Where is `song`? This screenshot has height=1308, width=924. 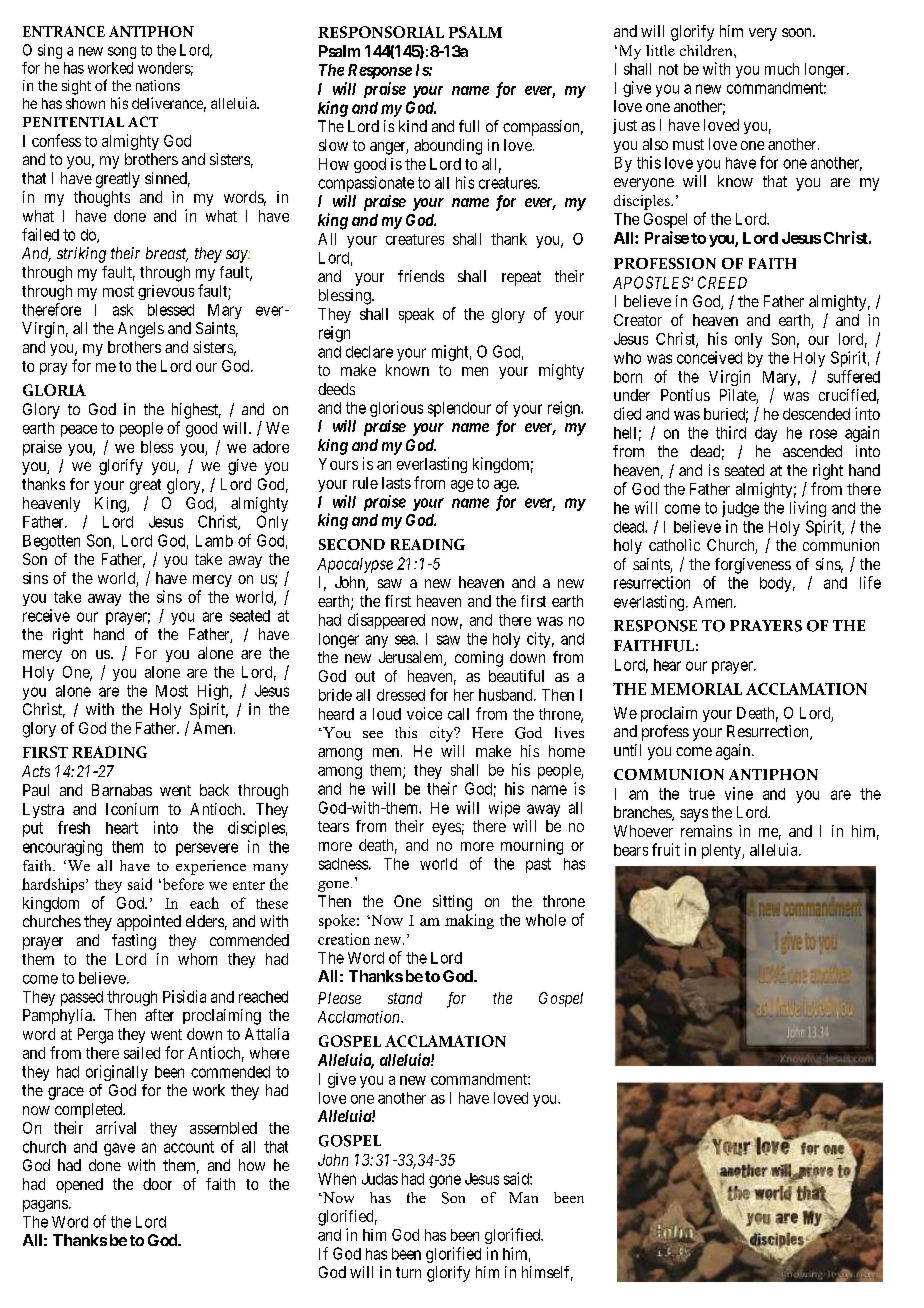
song is located at coordinates (122, 53).
